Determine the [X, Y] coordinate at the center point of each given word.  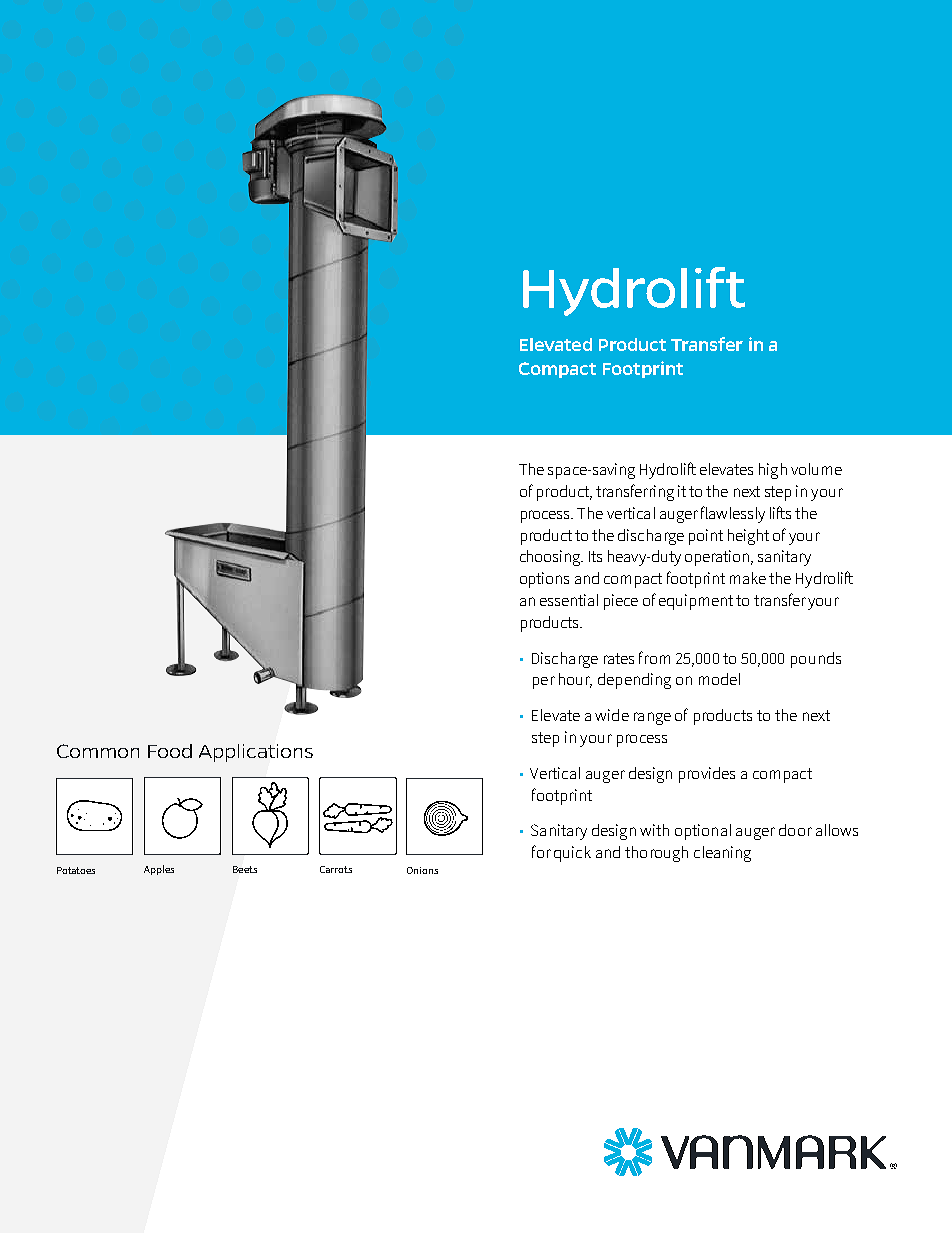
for [541, 851]
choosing [551, 558]
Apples [159, 870]
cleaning [722, 854]
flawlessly [733, 514]
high [773, 471]
